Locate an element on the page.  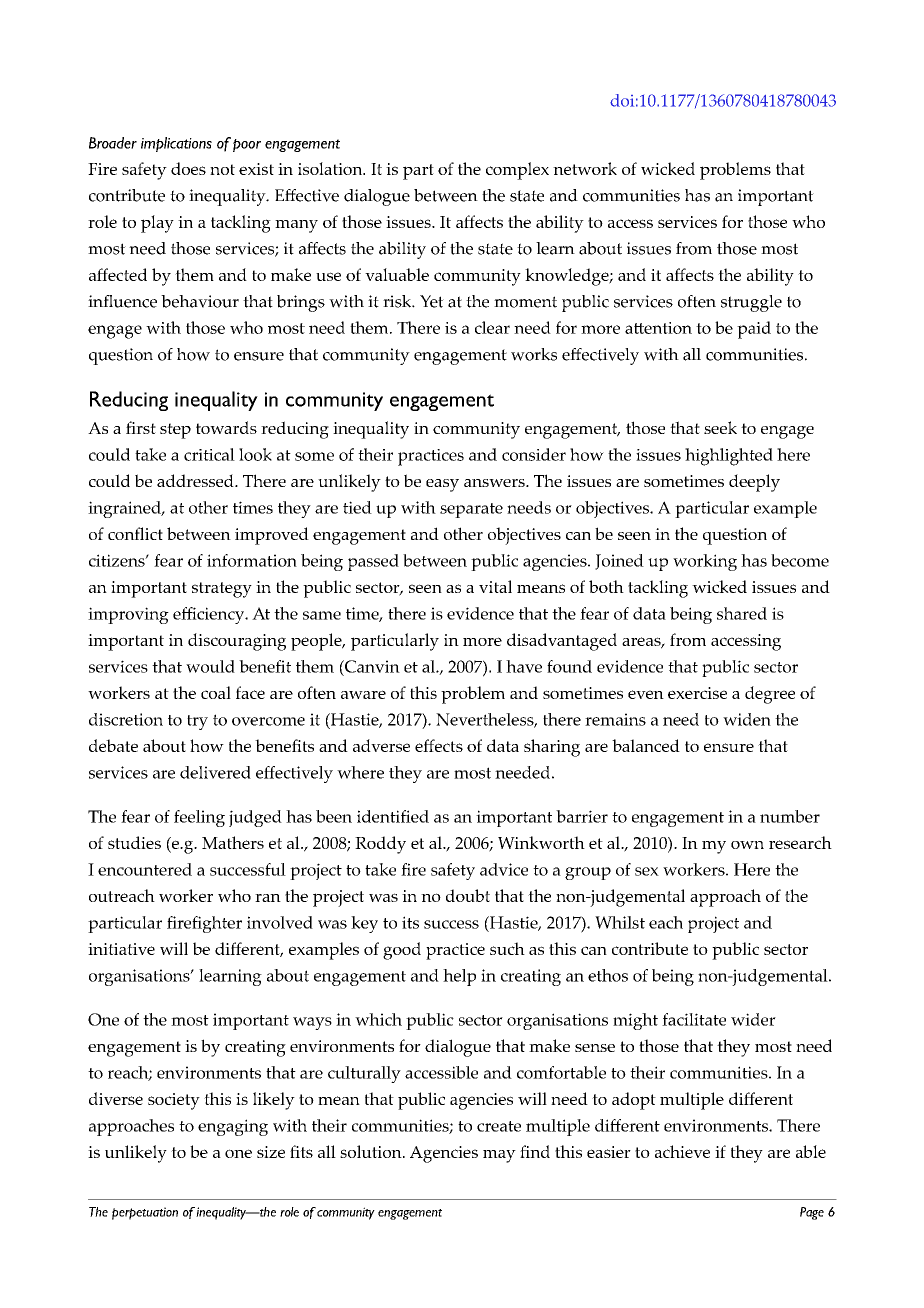
perpetuation is located at coordinates (145, 1213).
